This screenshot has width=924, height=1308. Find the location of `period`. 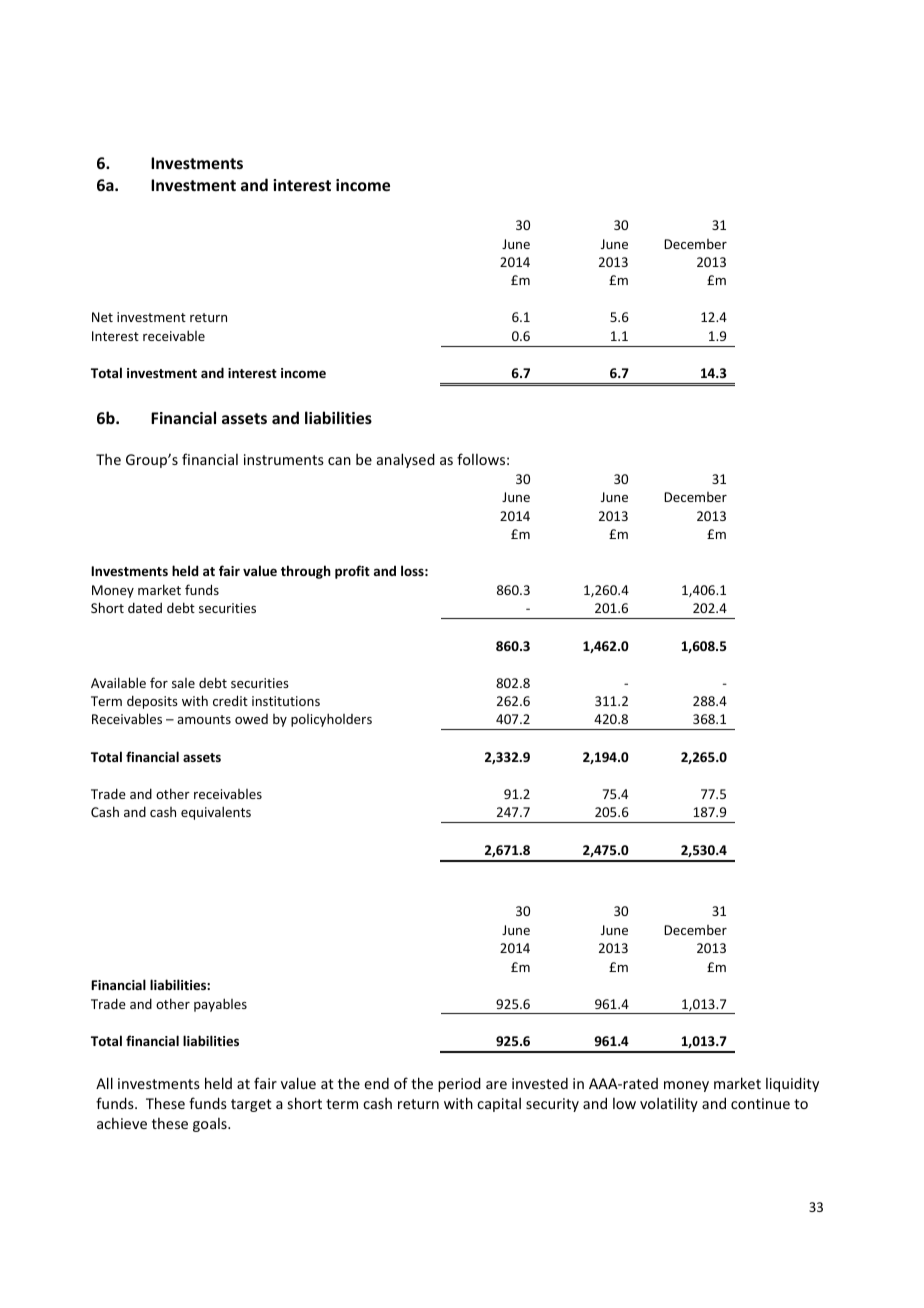

period is located at coordinates (459, 1084).
